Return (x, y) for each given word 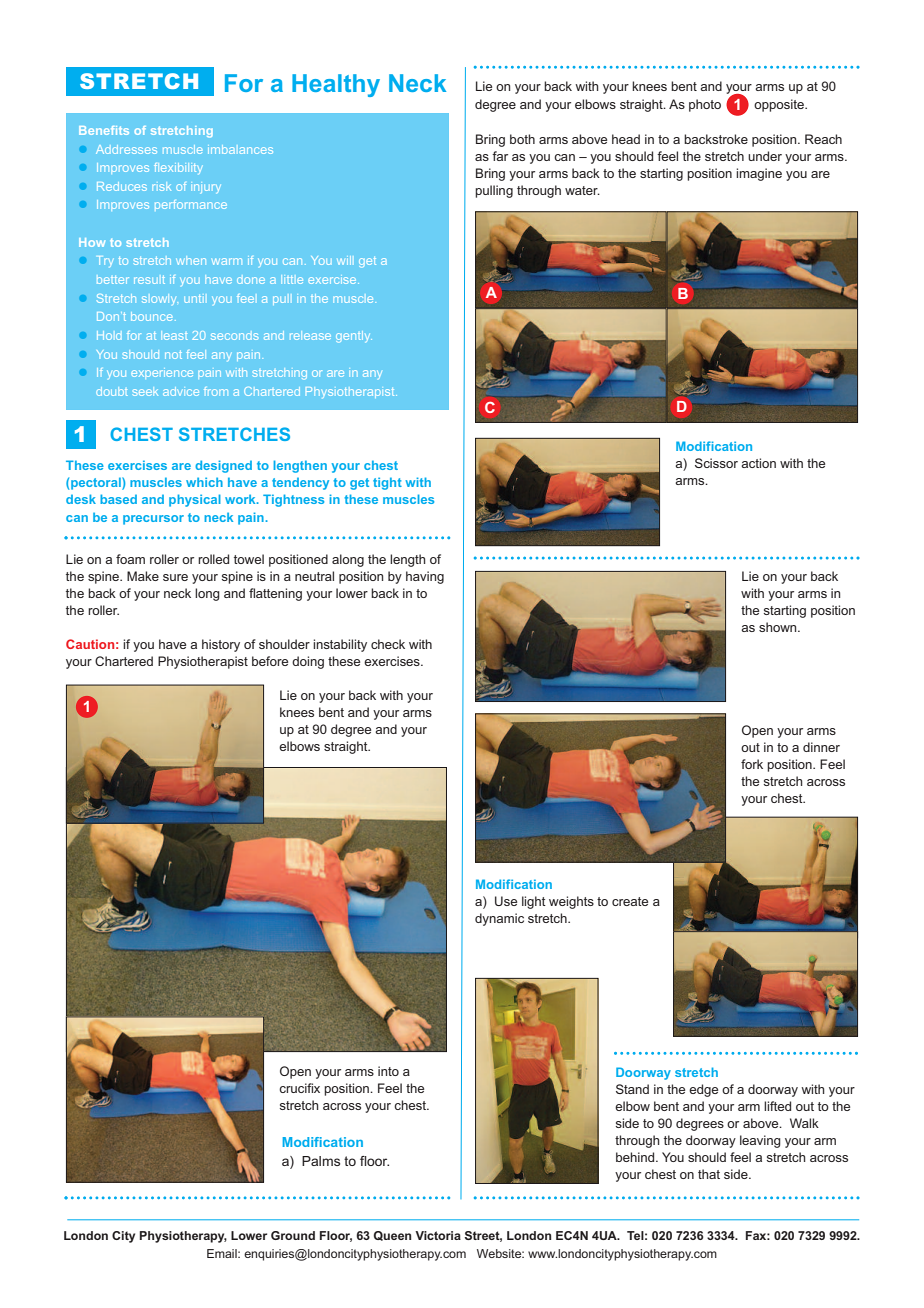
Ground (293, 1235)
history (221, 645)
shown (779, 627)
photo (705, 105)
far (500, 156)
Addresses (126, 149)
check (388, 644)
